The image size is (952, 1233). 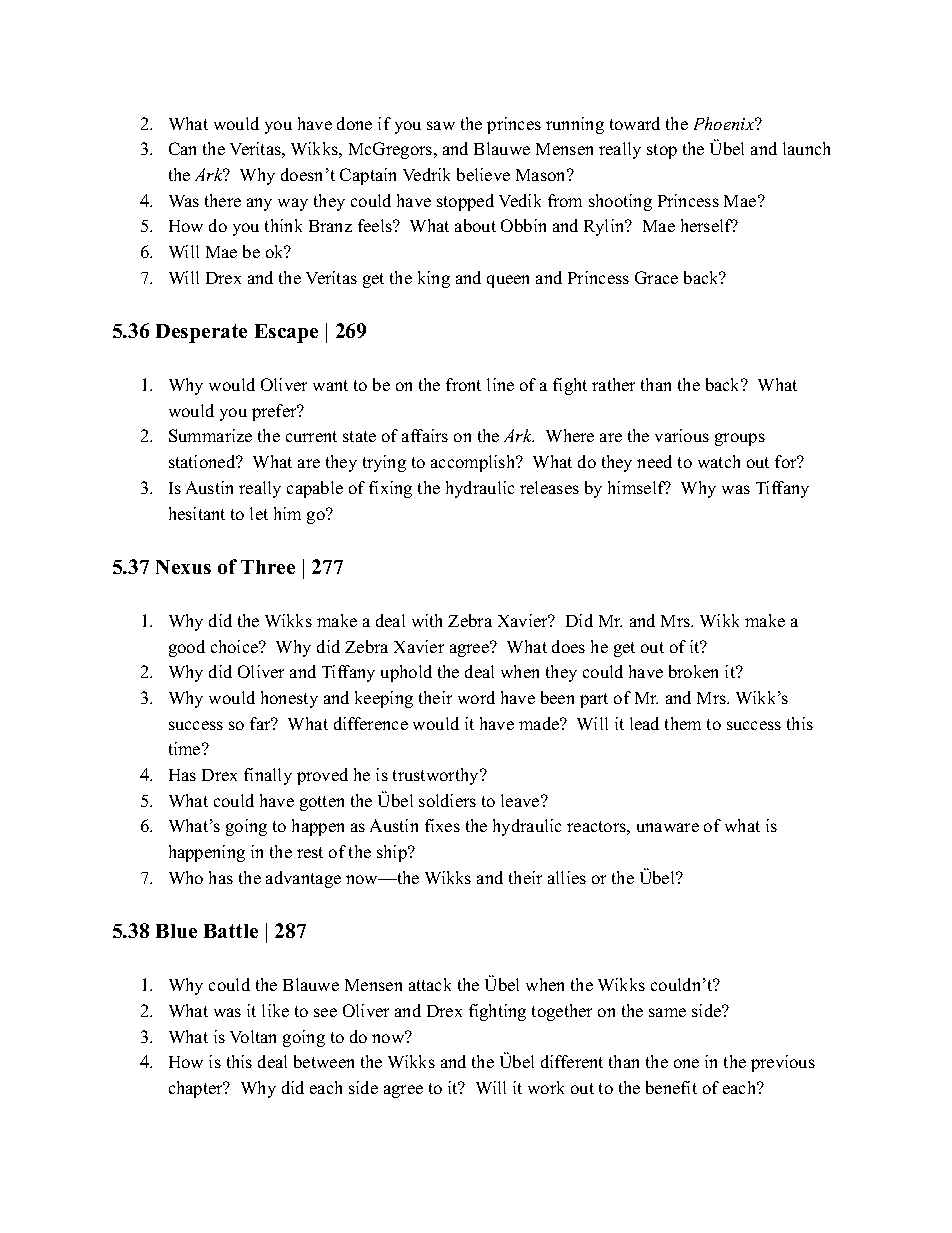 I want to click on believe, so click(x=483, y=174).
